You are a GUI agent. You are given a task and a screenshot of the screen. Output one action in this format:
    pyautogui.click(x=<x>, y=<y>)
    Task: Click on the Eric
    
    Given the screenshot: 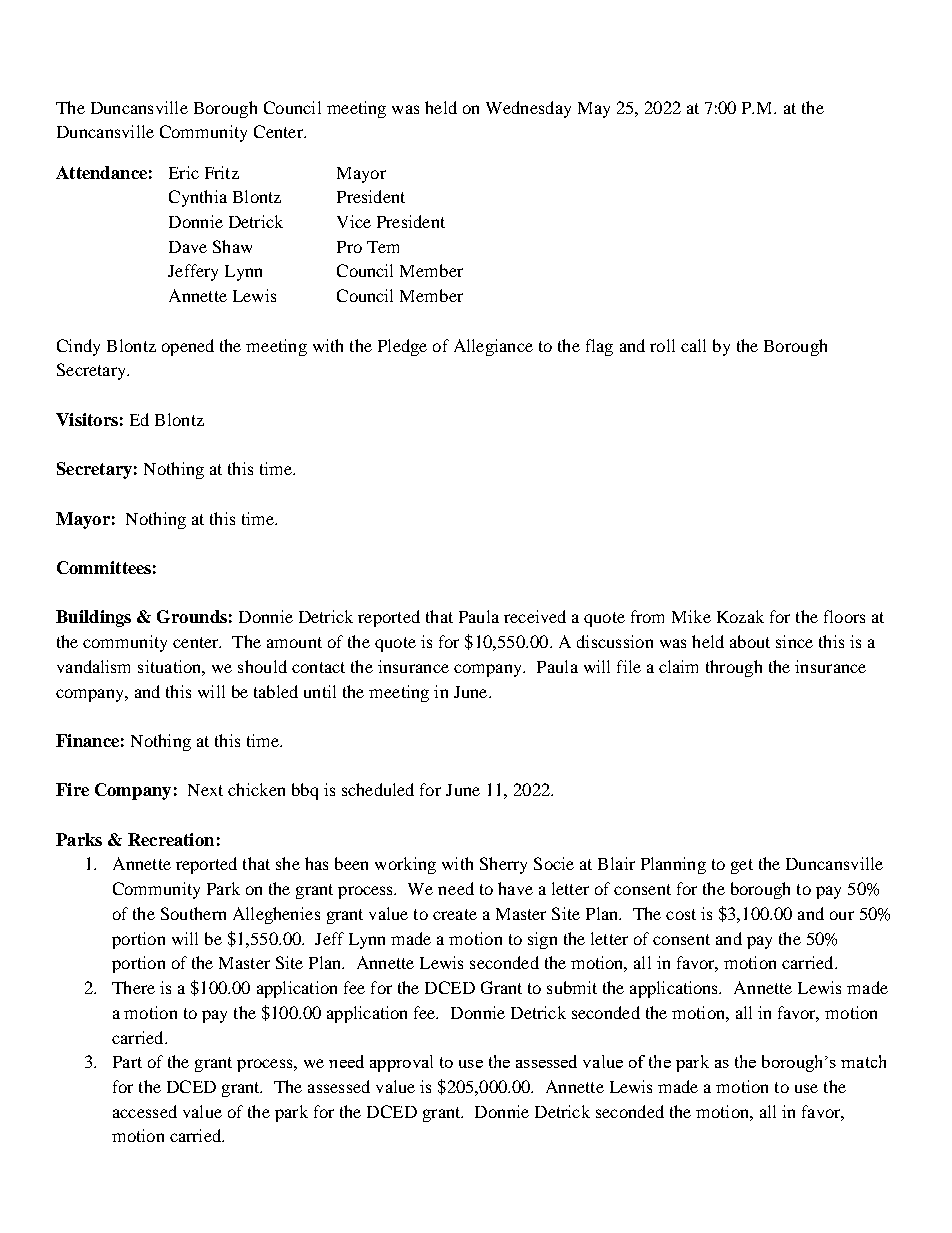 What is the action you would take?
    pyautogui.click(x=184, y=172)
